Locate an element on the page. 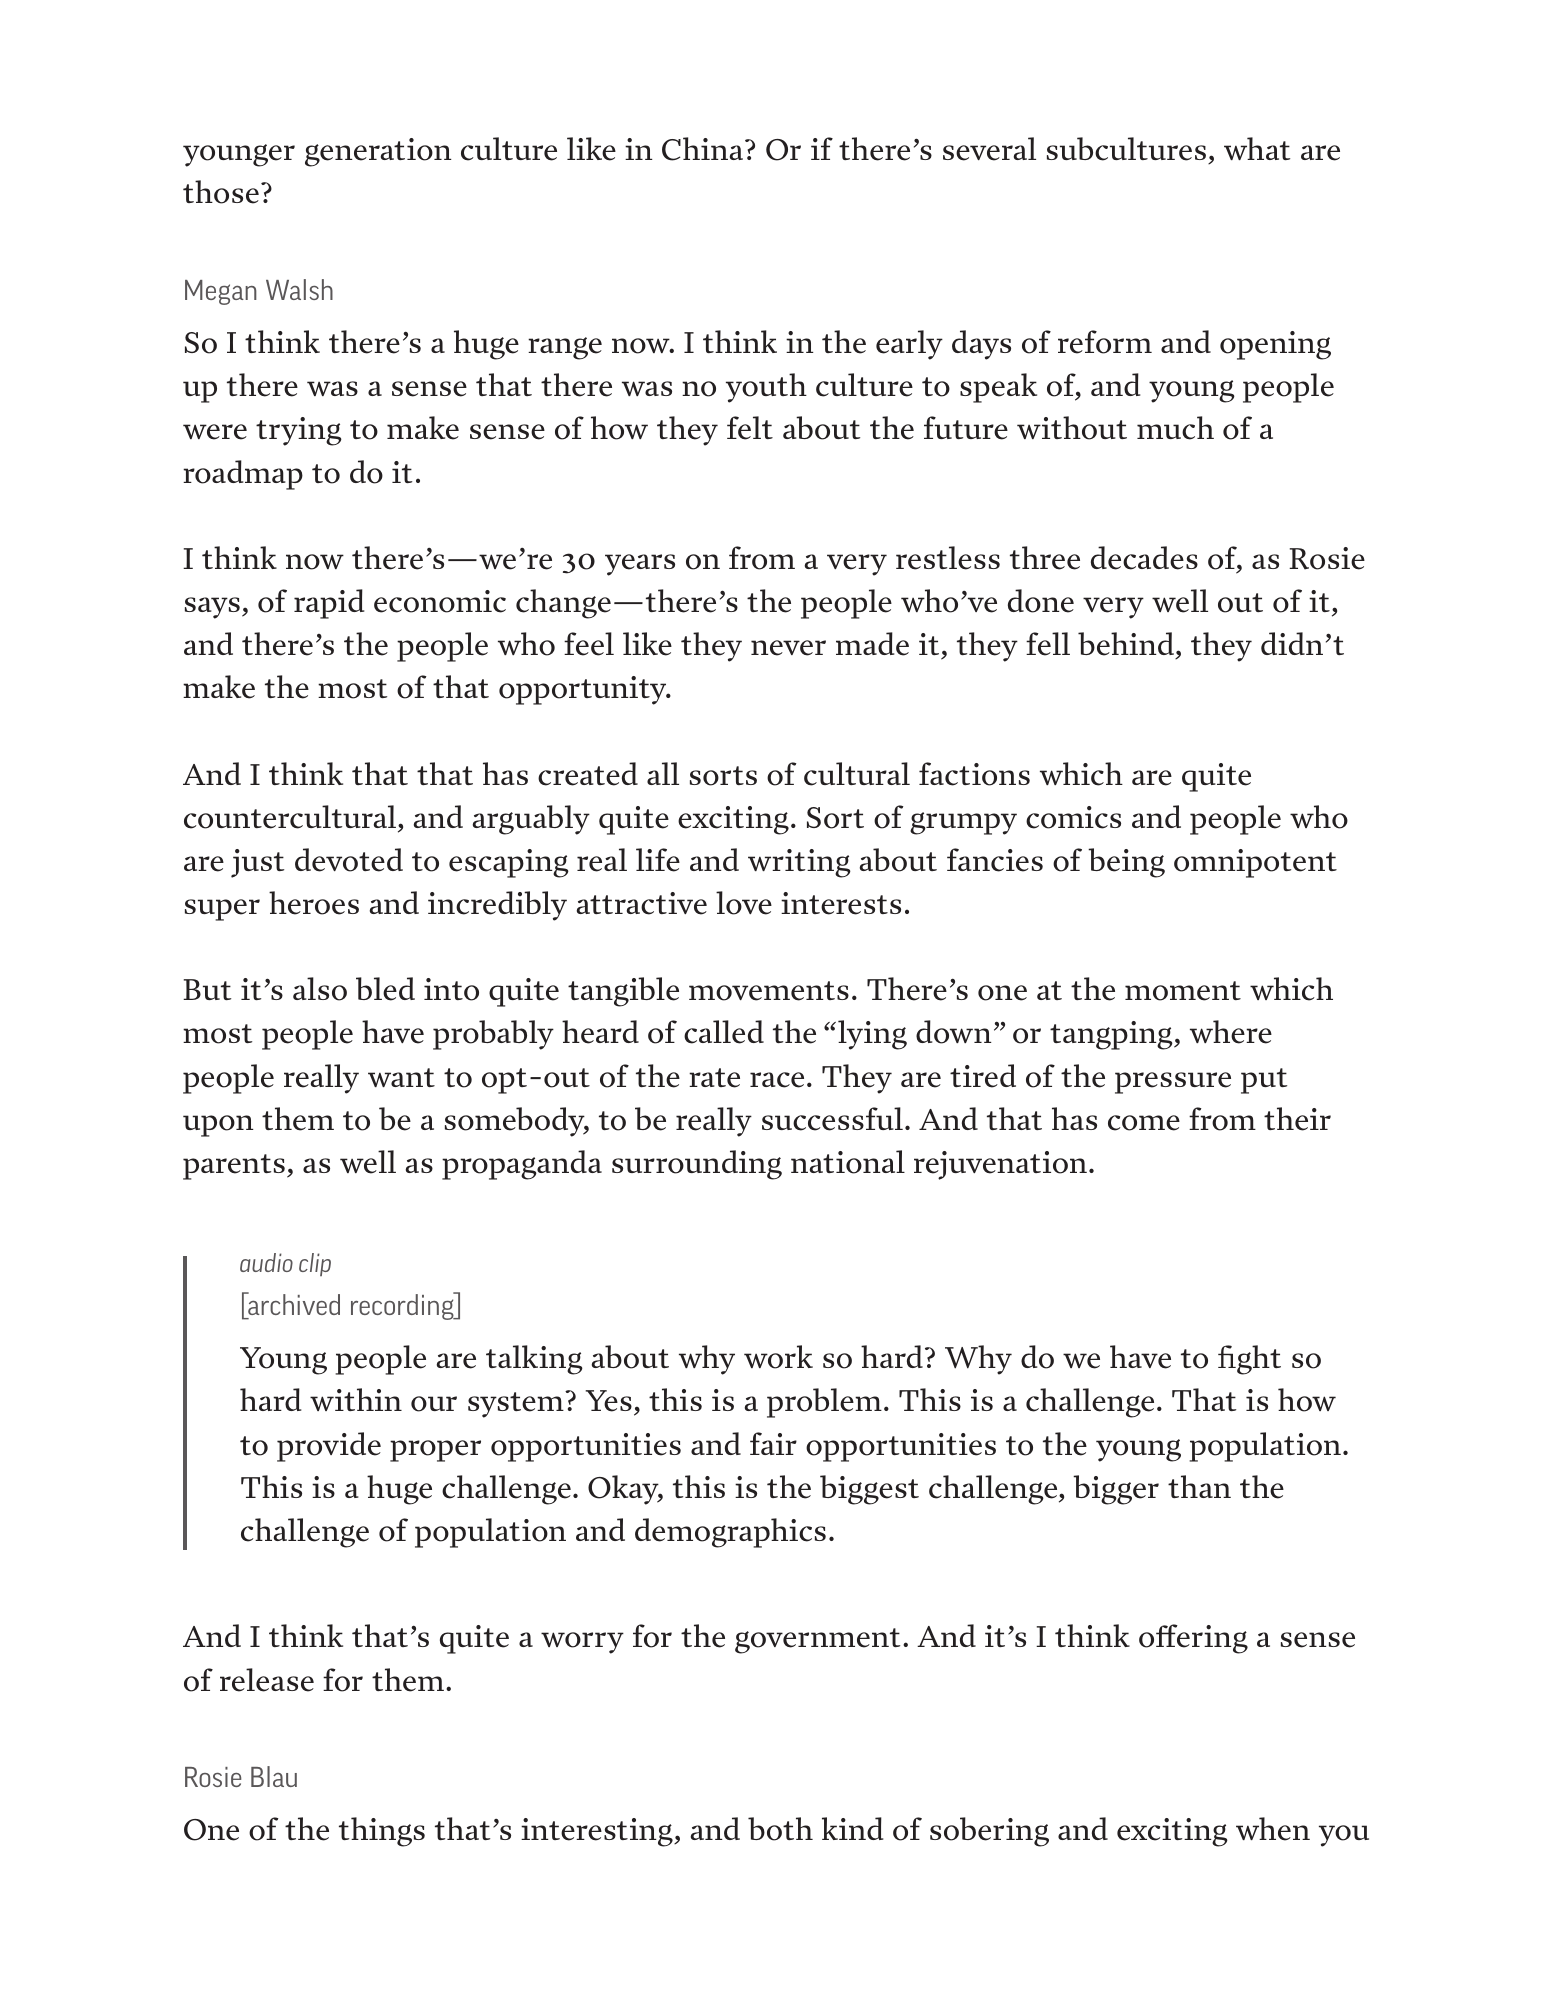 This document has width=1554, height=2010. generation is located at coordinates (378, 152).
